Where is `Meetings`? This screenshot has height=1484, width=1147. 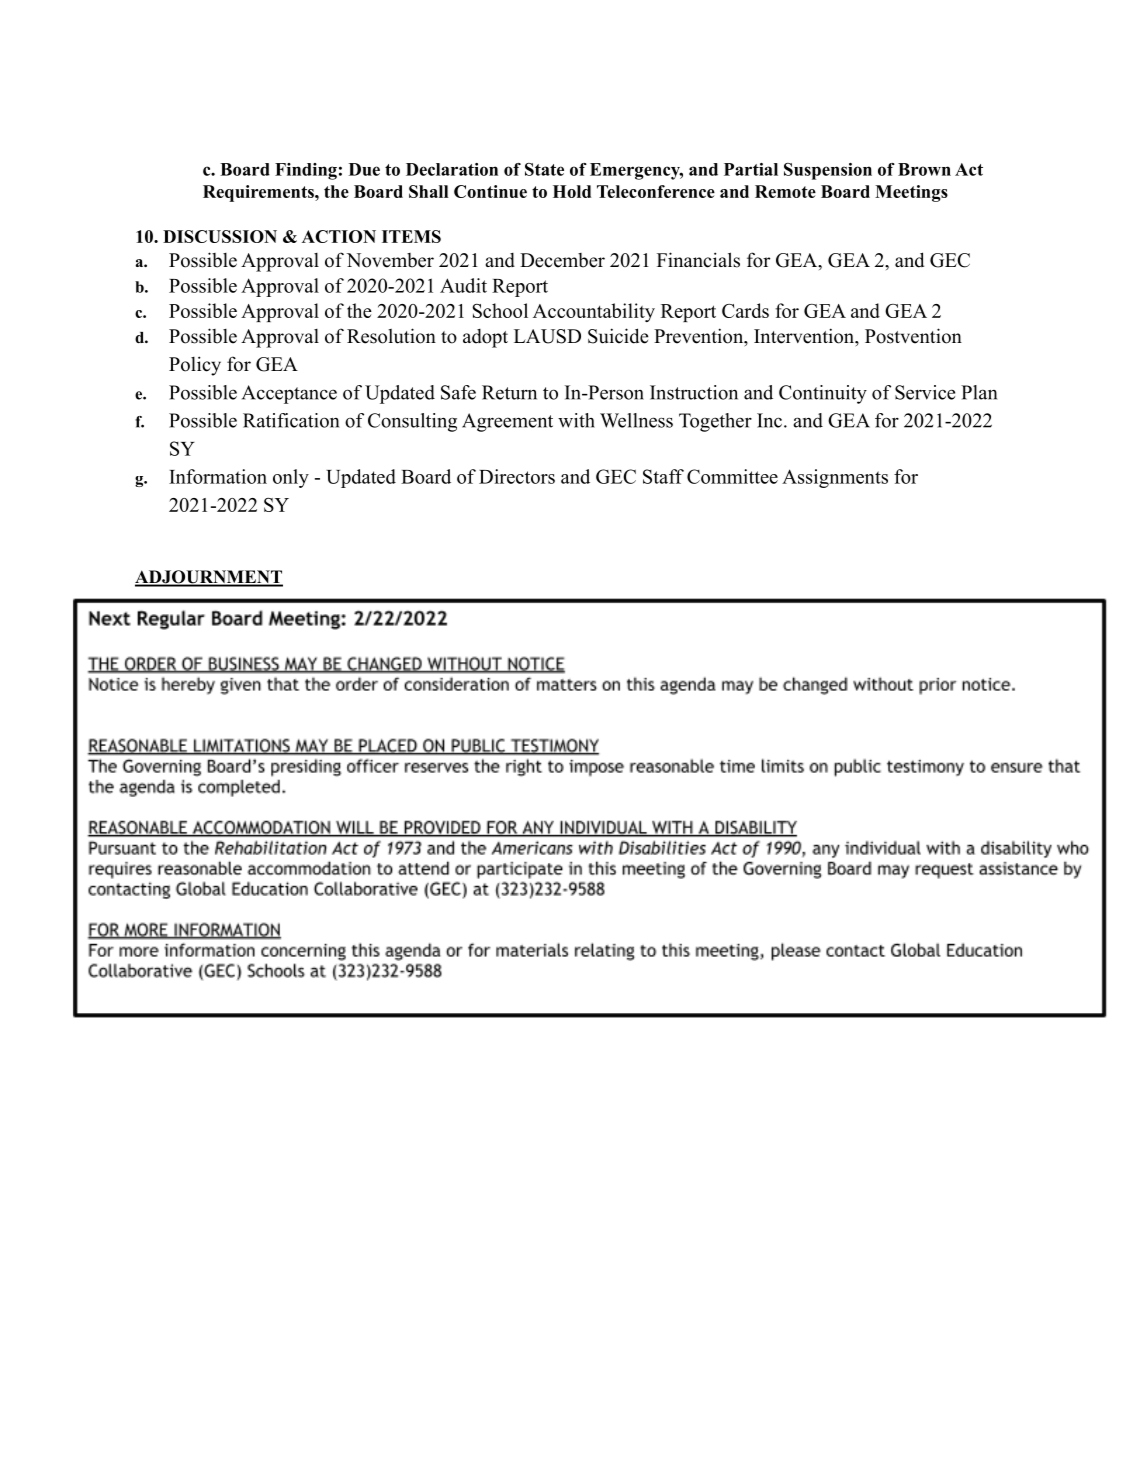 Meetings is located at coordinates (911, 193).
